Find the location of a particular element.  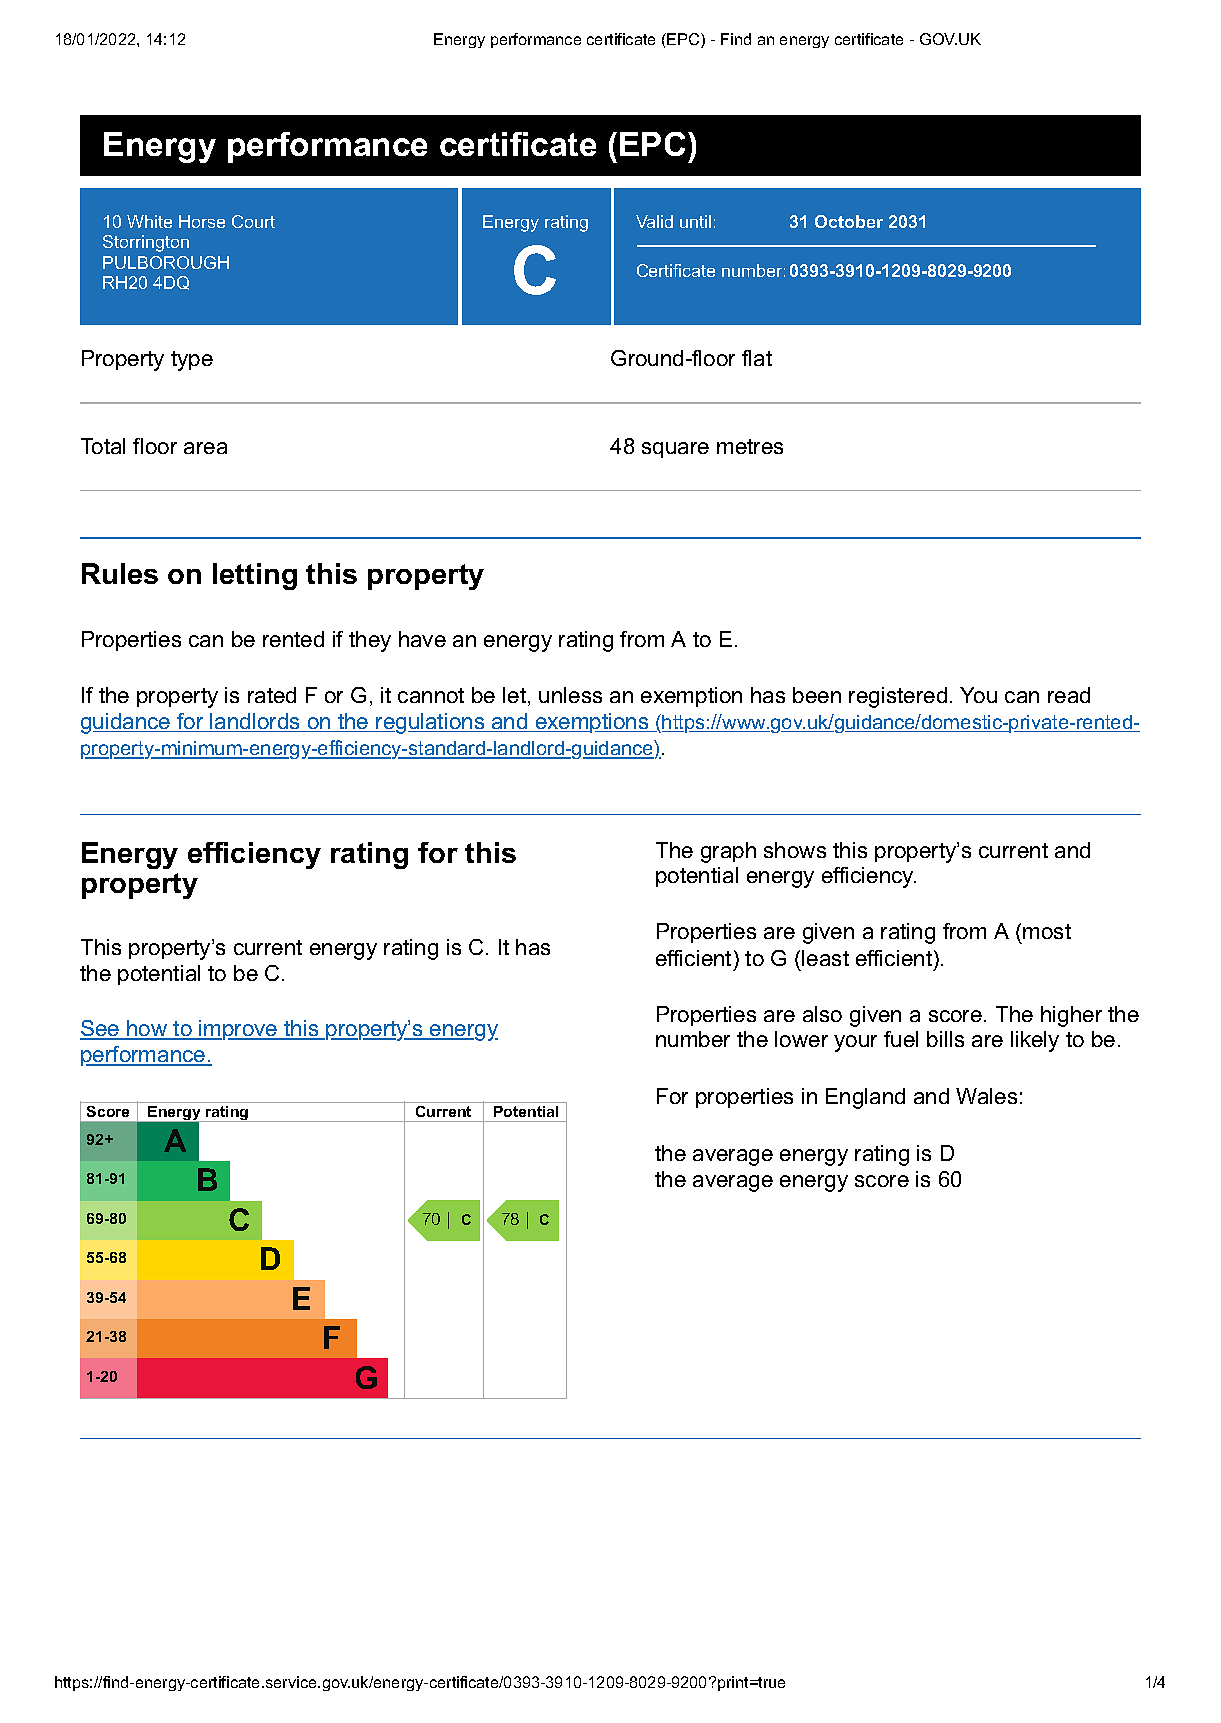

Valid is located at coordinates (654, 221).
